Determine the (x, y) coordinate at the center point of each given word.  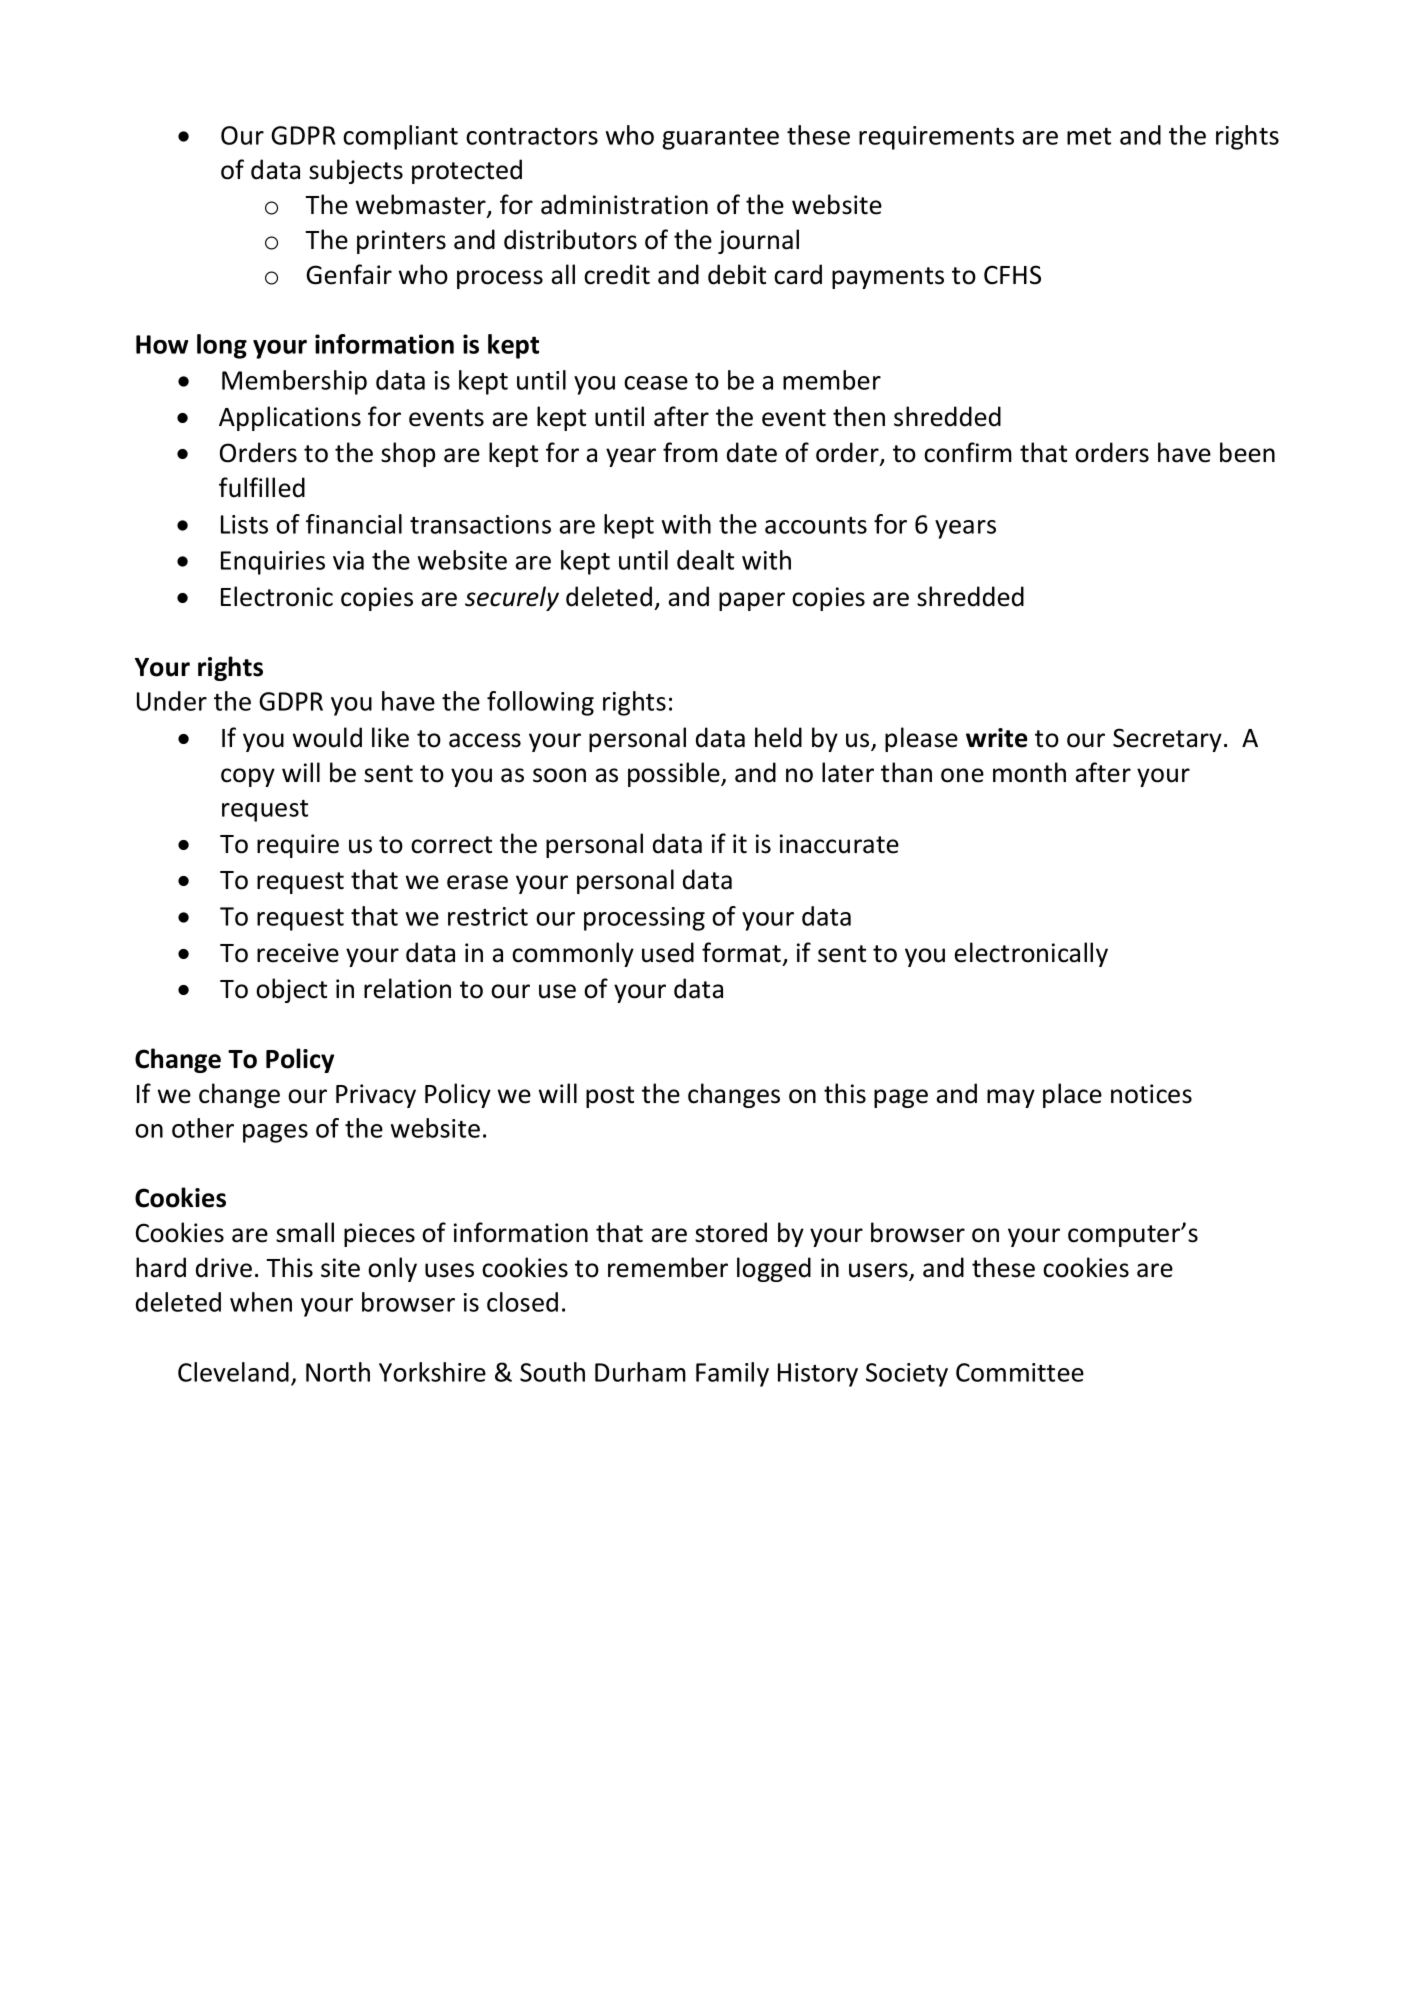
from (690, 452)
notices (1151, 1094)
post (610, 1097)
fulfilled (262, 487)
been (1247, 452)
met (1089, 136)
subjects (356, 171)
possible (675, 774)
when (261, 1302)
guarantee (720, 139)
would (327, 737)
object (291, 990)
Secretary (1167, 740)
